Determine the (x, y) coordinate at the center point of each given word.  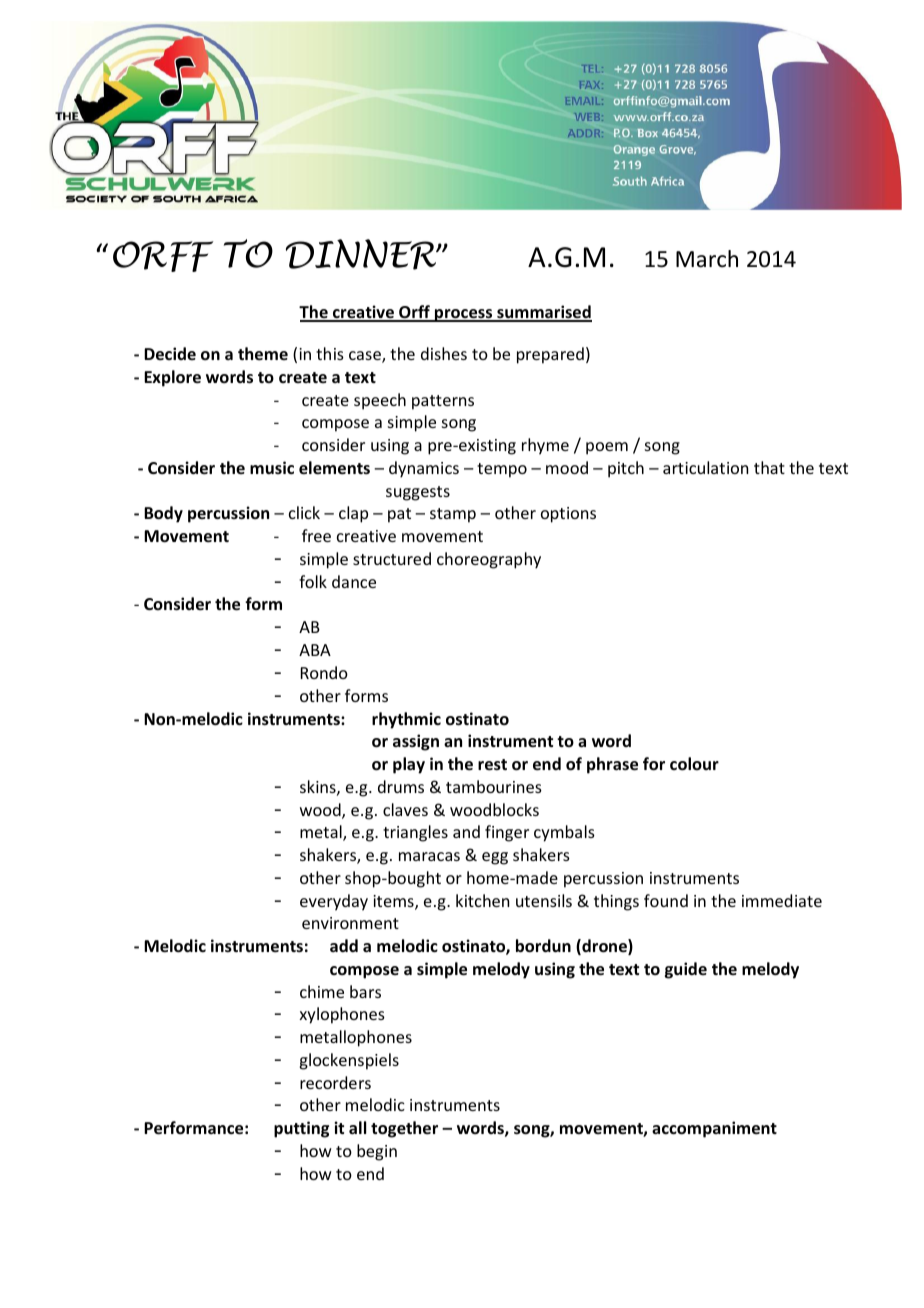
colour (694, 764)
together (404, 1129)
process (464, 315)
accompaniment (714, 1129)
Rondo (324, 672)
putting (301, 1129)
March (707, 259)
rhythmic (406, 720)
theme (263, 354)
